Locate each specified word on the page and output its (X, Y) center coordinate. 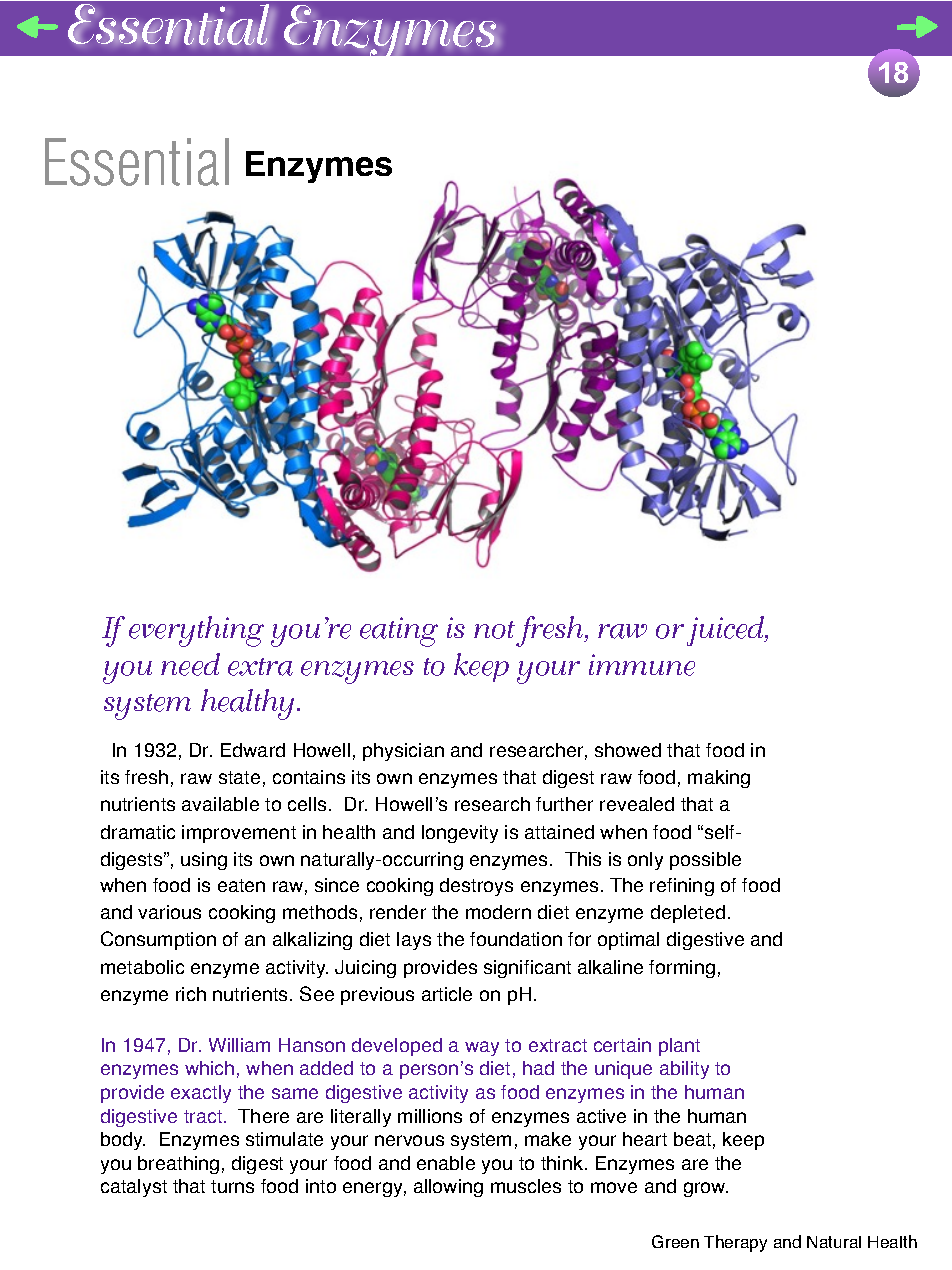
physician (403, 752)
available (220, 804)
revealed (637, 804)
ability (684, 1070)
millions (430, 1116)
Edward (253, 750)
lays (414, 941)
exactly (201, 1094)
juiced (727, 631)
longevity (460, 834)
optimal (628, 941)
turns (232, 1186)
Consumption (158, 940)
